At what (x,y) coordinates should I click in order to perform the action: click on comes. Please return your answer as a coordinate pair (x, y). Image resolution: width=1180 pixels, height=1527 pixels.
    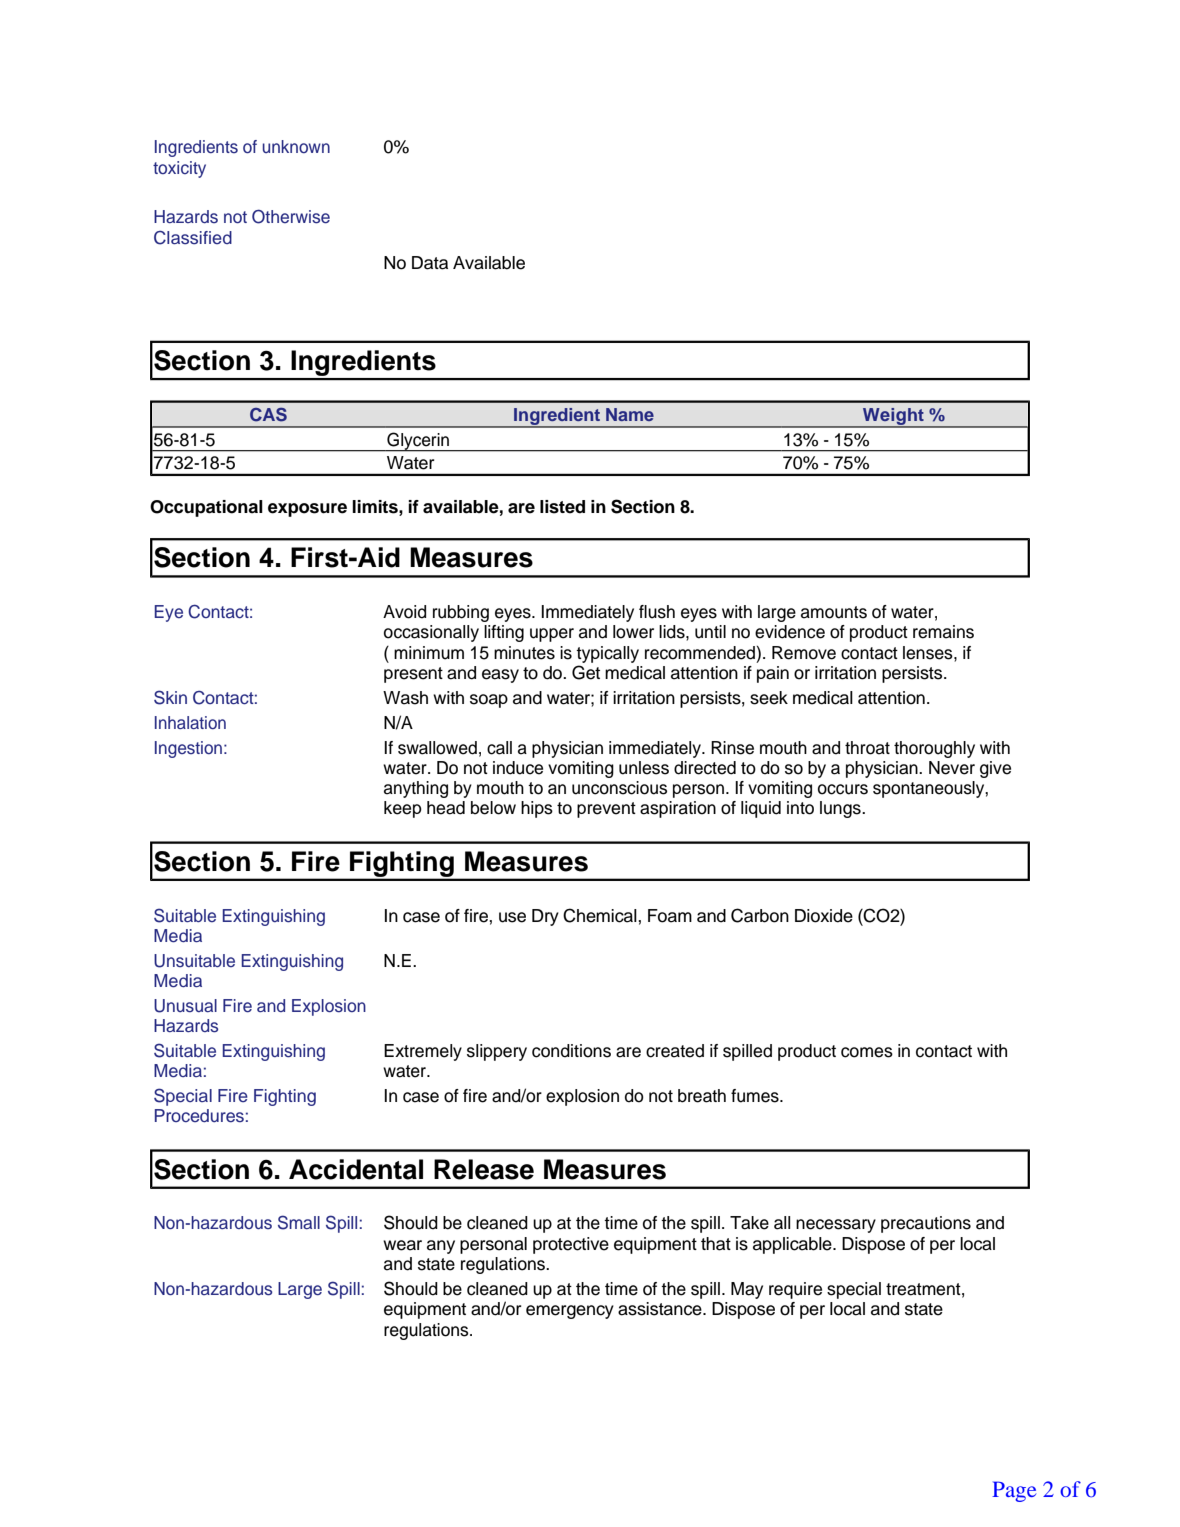
    Looking at the image, I should click on (867, 1052).
